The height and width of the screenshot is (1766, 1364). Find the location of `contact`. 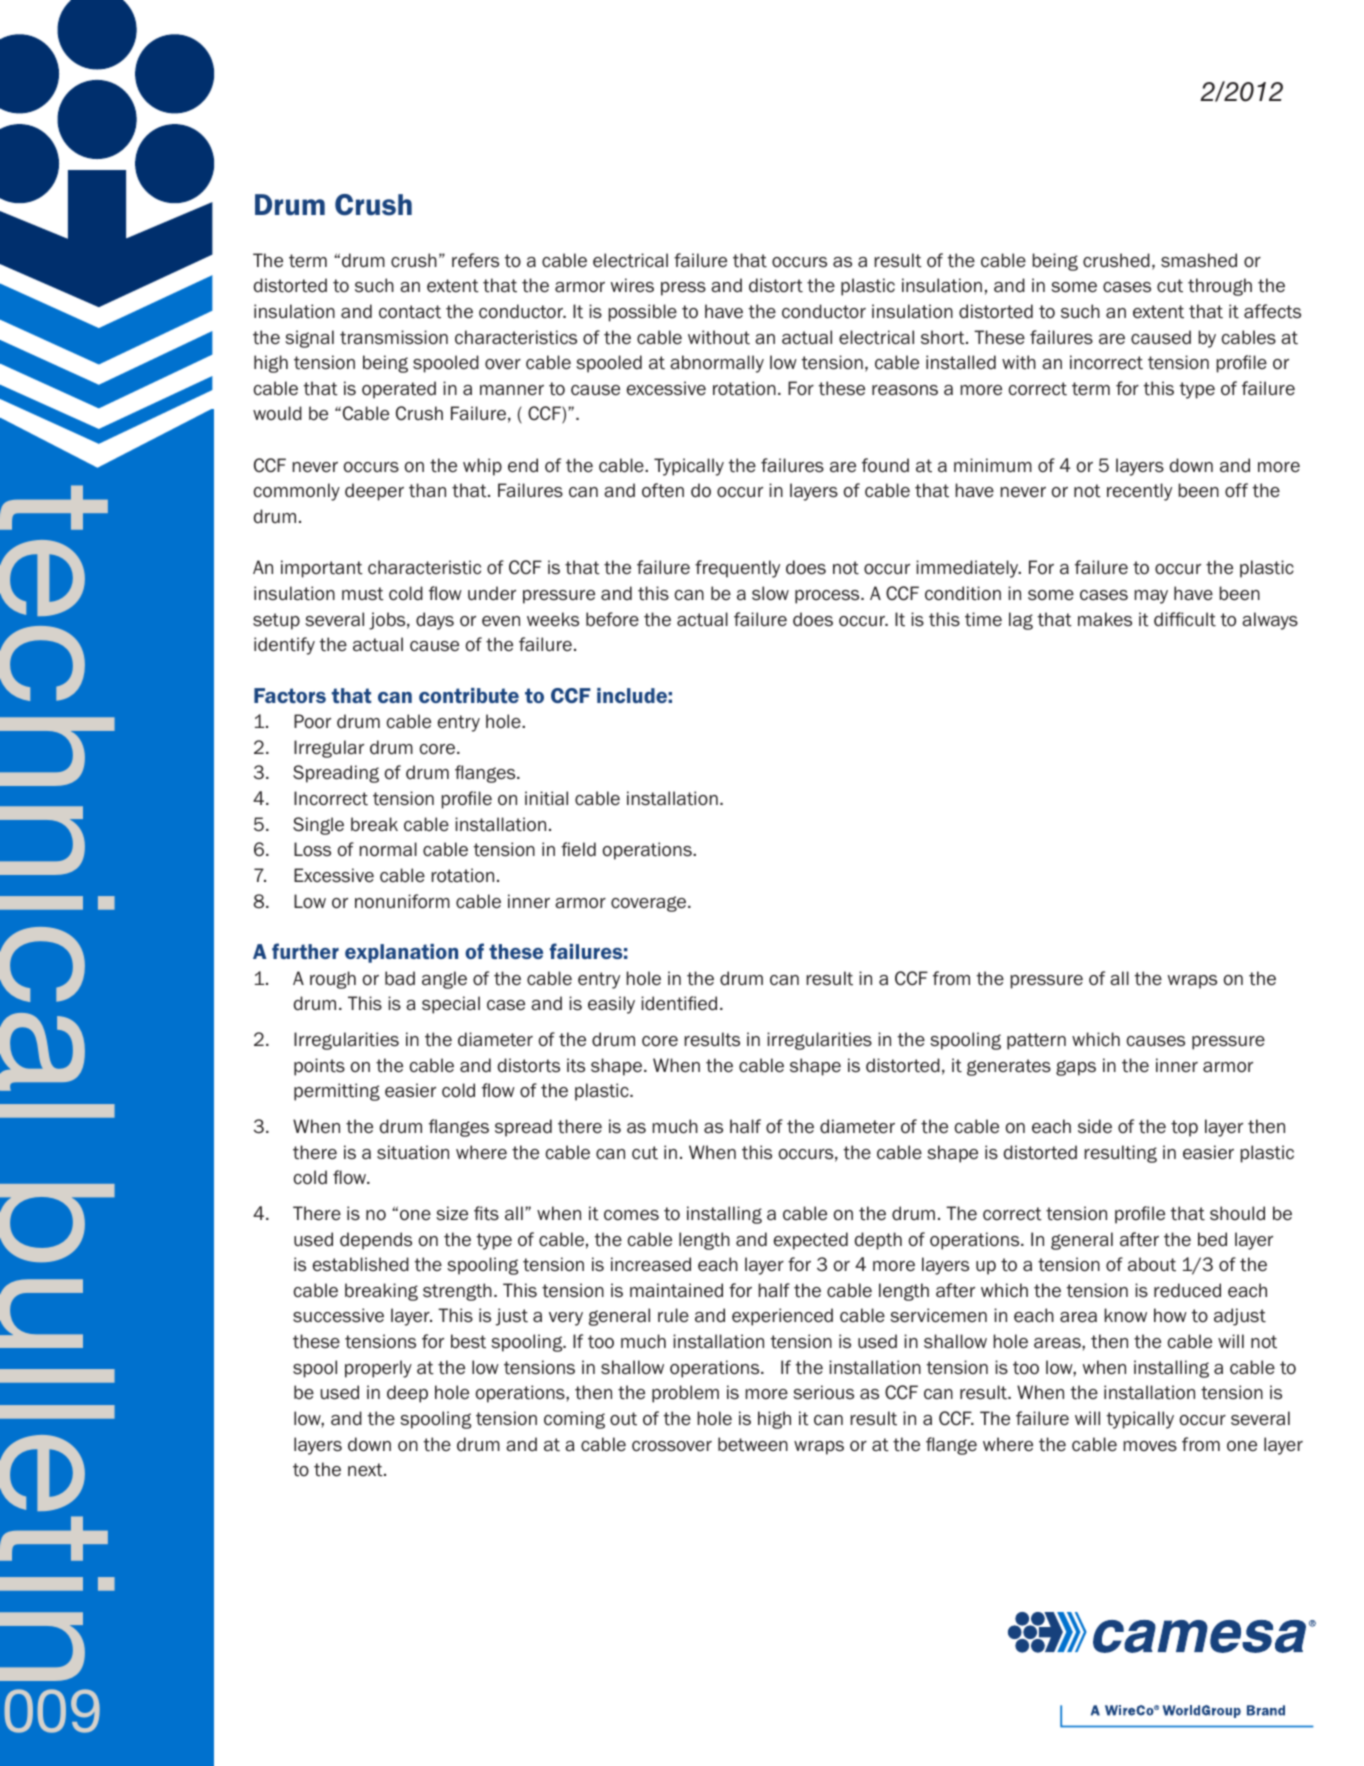

contact is located at coordinates (410, 312).
